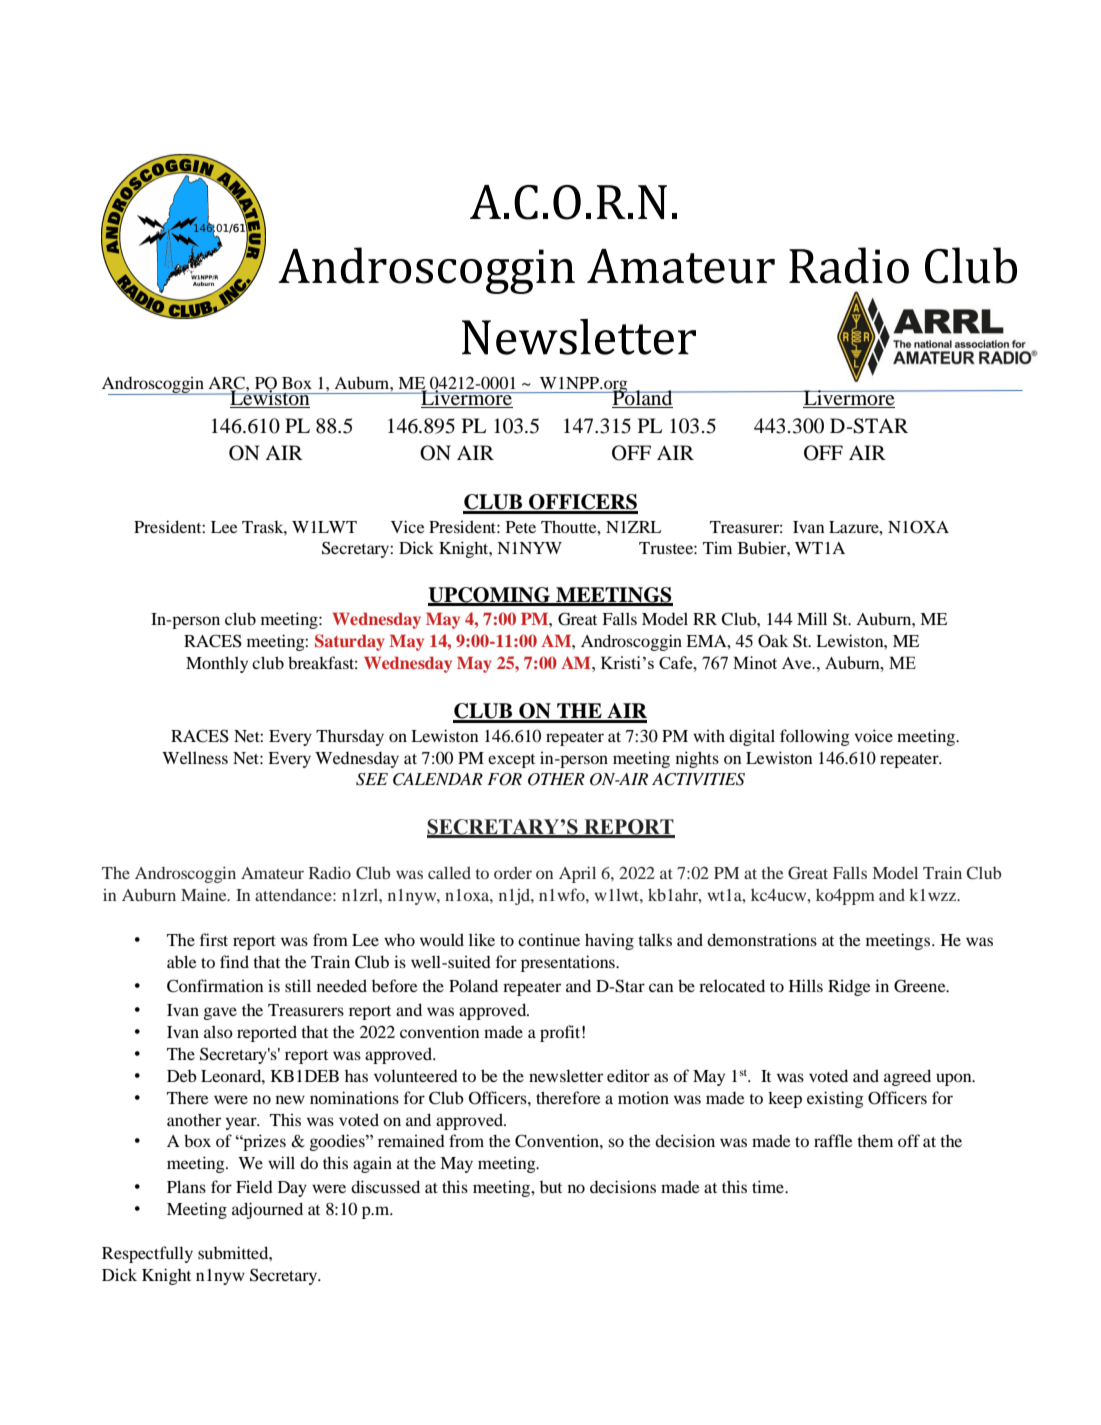  What do you see at coordinates (242, 1123) in the page?
I see `year` at bounding box center [242, 1123].
